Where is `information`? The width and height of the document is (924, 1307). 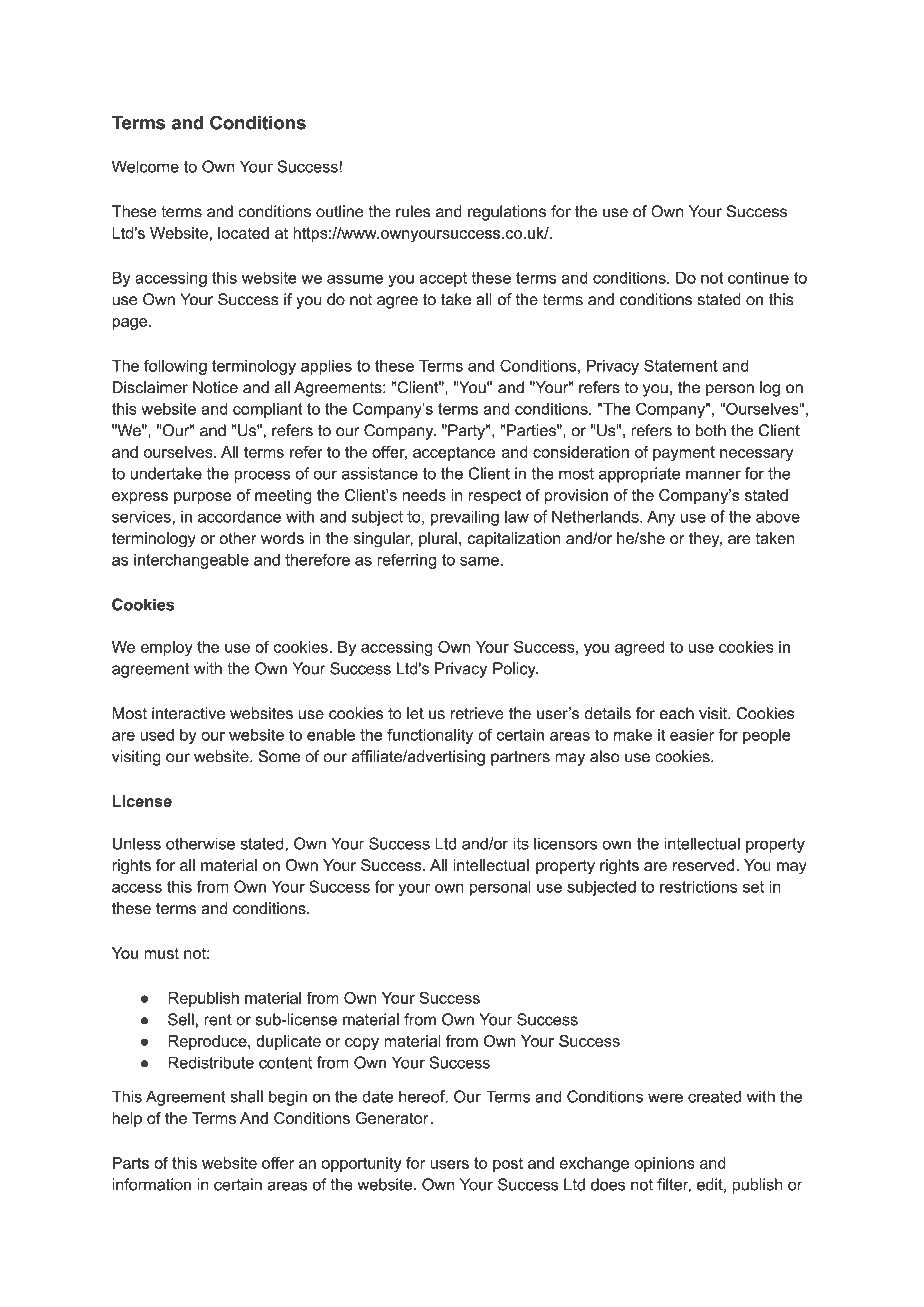 information is located at coordinates (151, 1184).
